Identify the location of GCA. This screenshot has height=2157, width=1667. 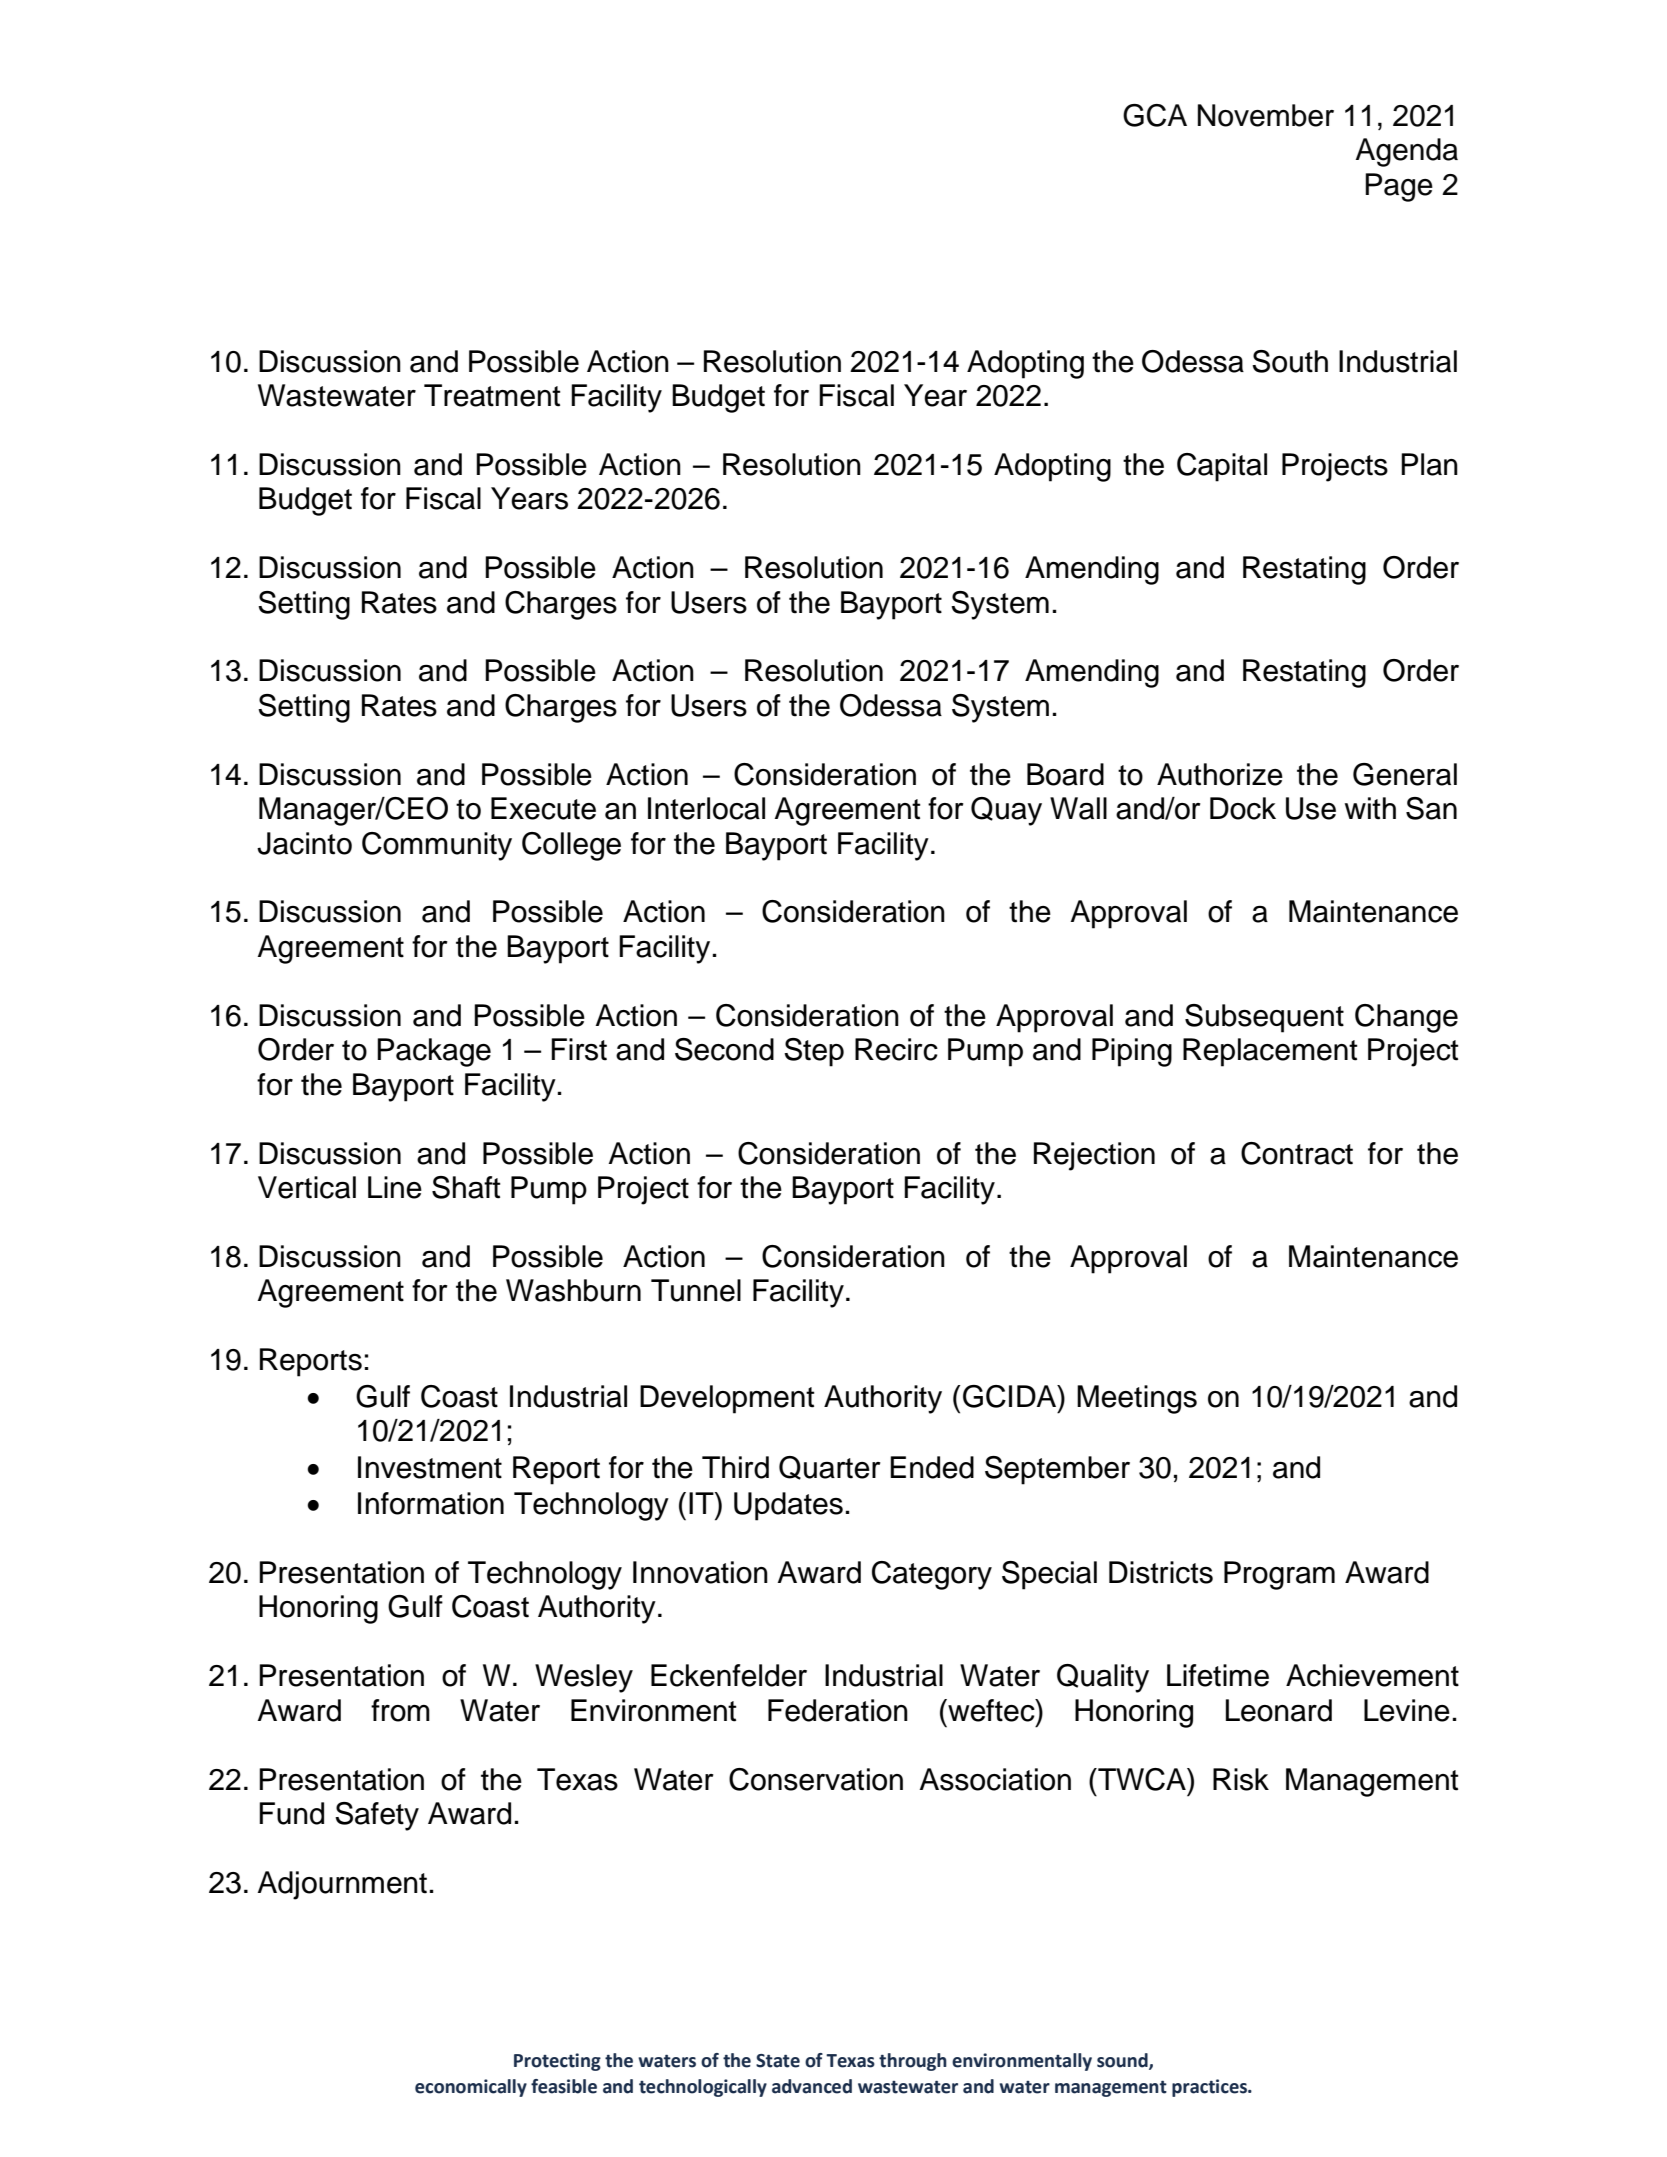
(1155, 115).
